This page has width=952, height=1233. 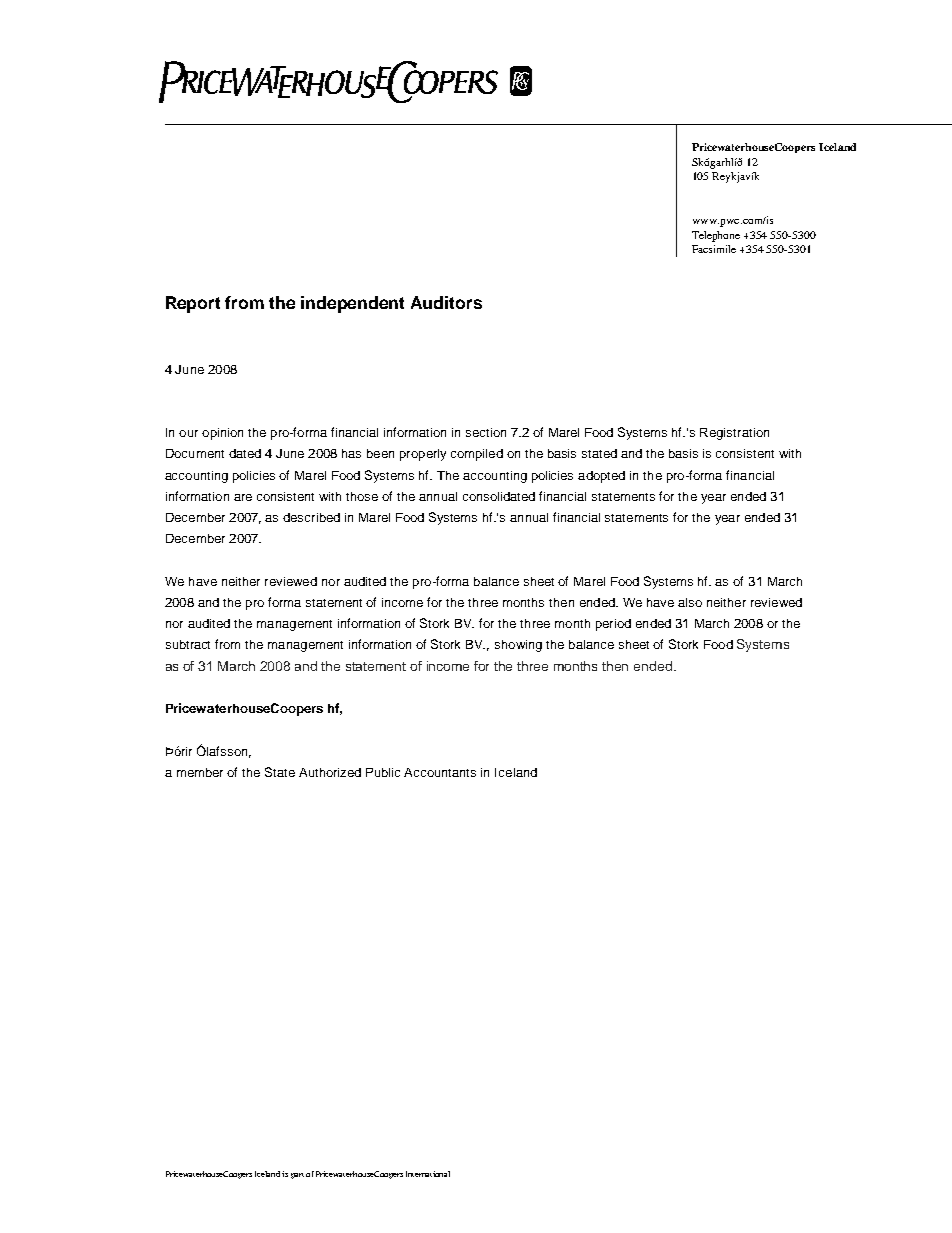 I want to click on Auditors, so click(x=446, y=302).
